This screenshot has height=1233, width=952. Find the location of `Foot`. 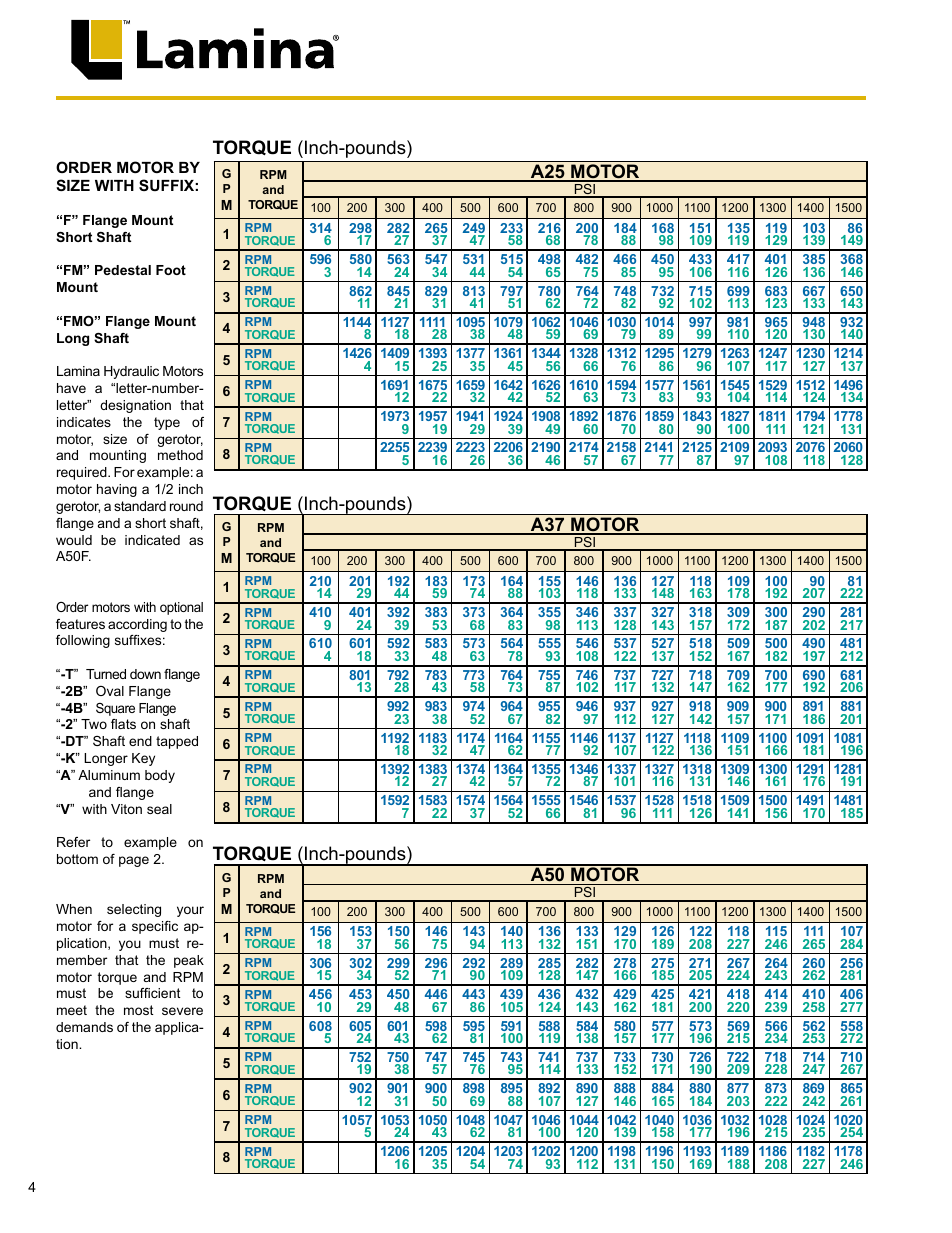

Foot is located at coordinates (171, 270).
